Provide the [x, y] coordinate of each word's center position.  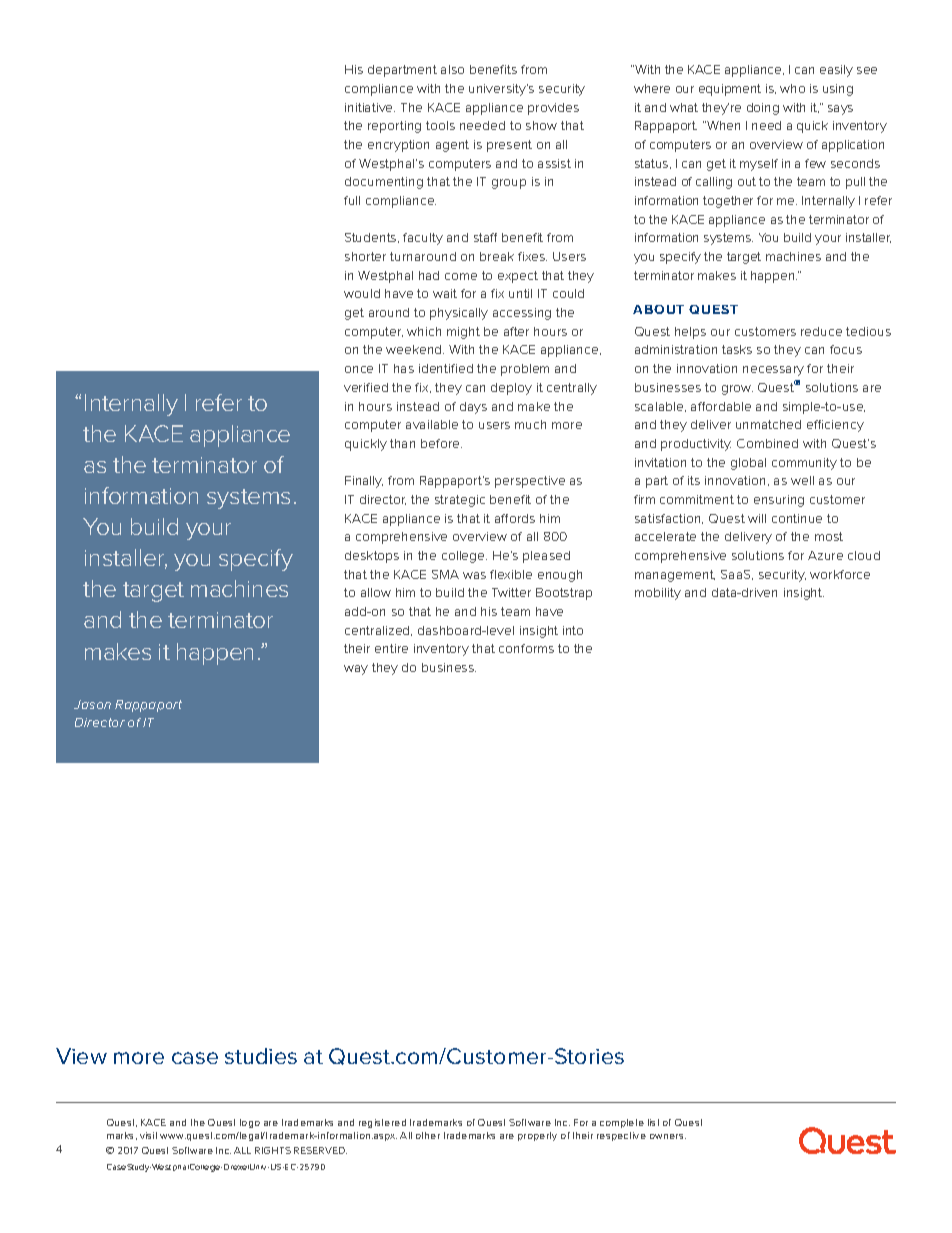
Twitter [511, 592]
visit [148, 1135]
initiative [370, 107]
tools [440, 125]
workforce [840, 574]
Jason [92, 704]
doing [763, 109]
